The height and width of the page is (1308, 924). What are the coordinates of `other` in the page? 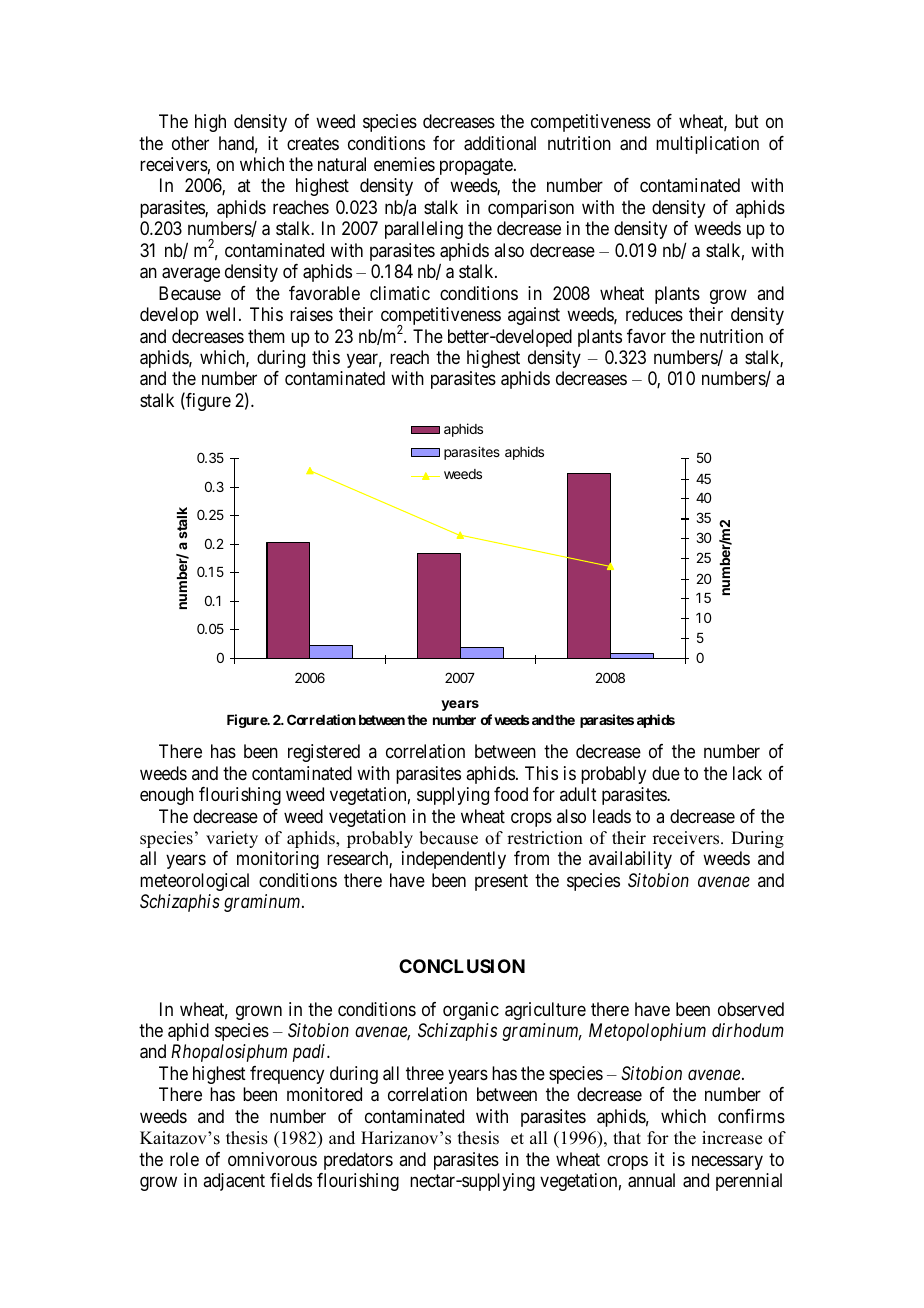 It's located at (190, 143).
